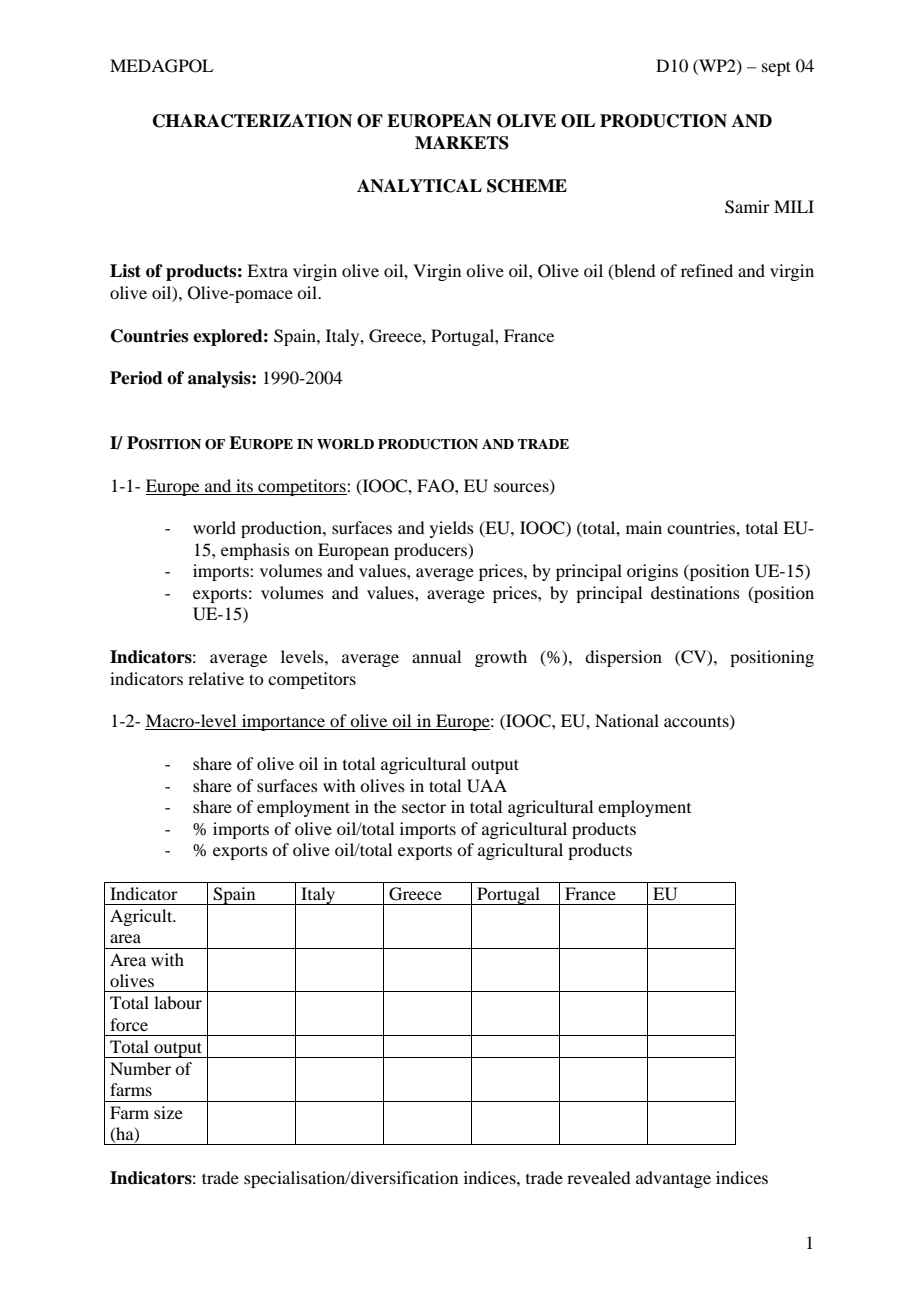  I want to click on National, so click(627, 720).
